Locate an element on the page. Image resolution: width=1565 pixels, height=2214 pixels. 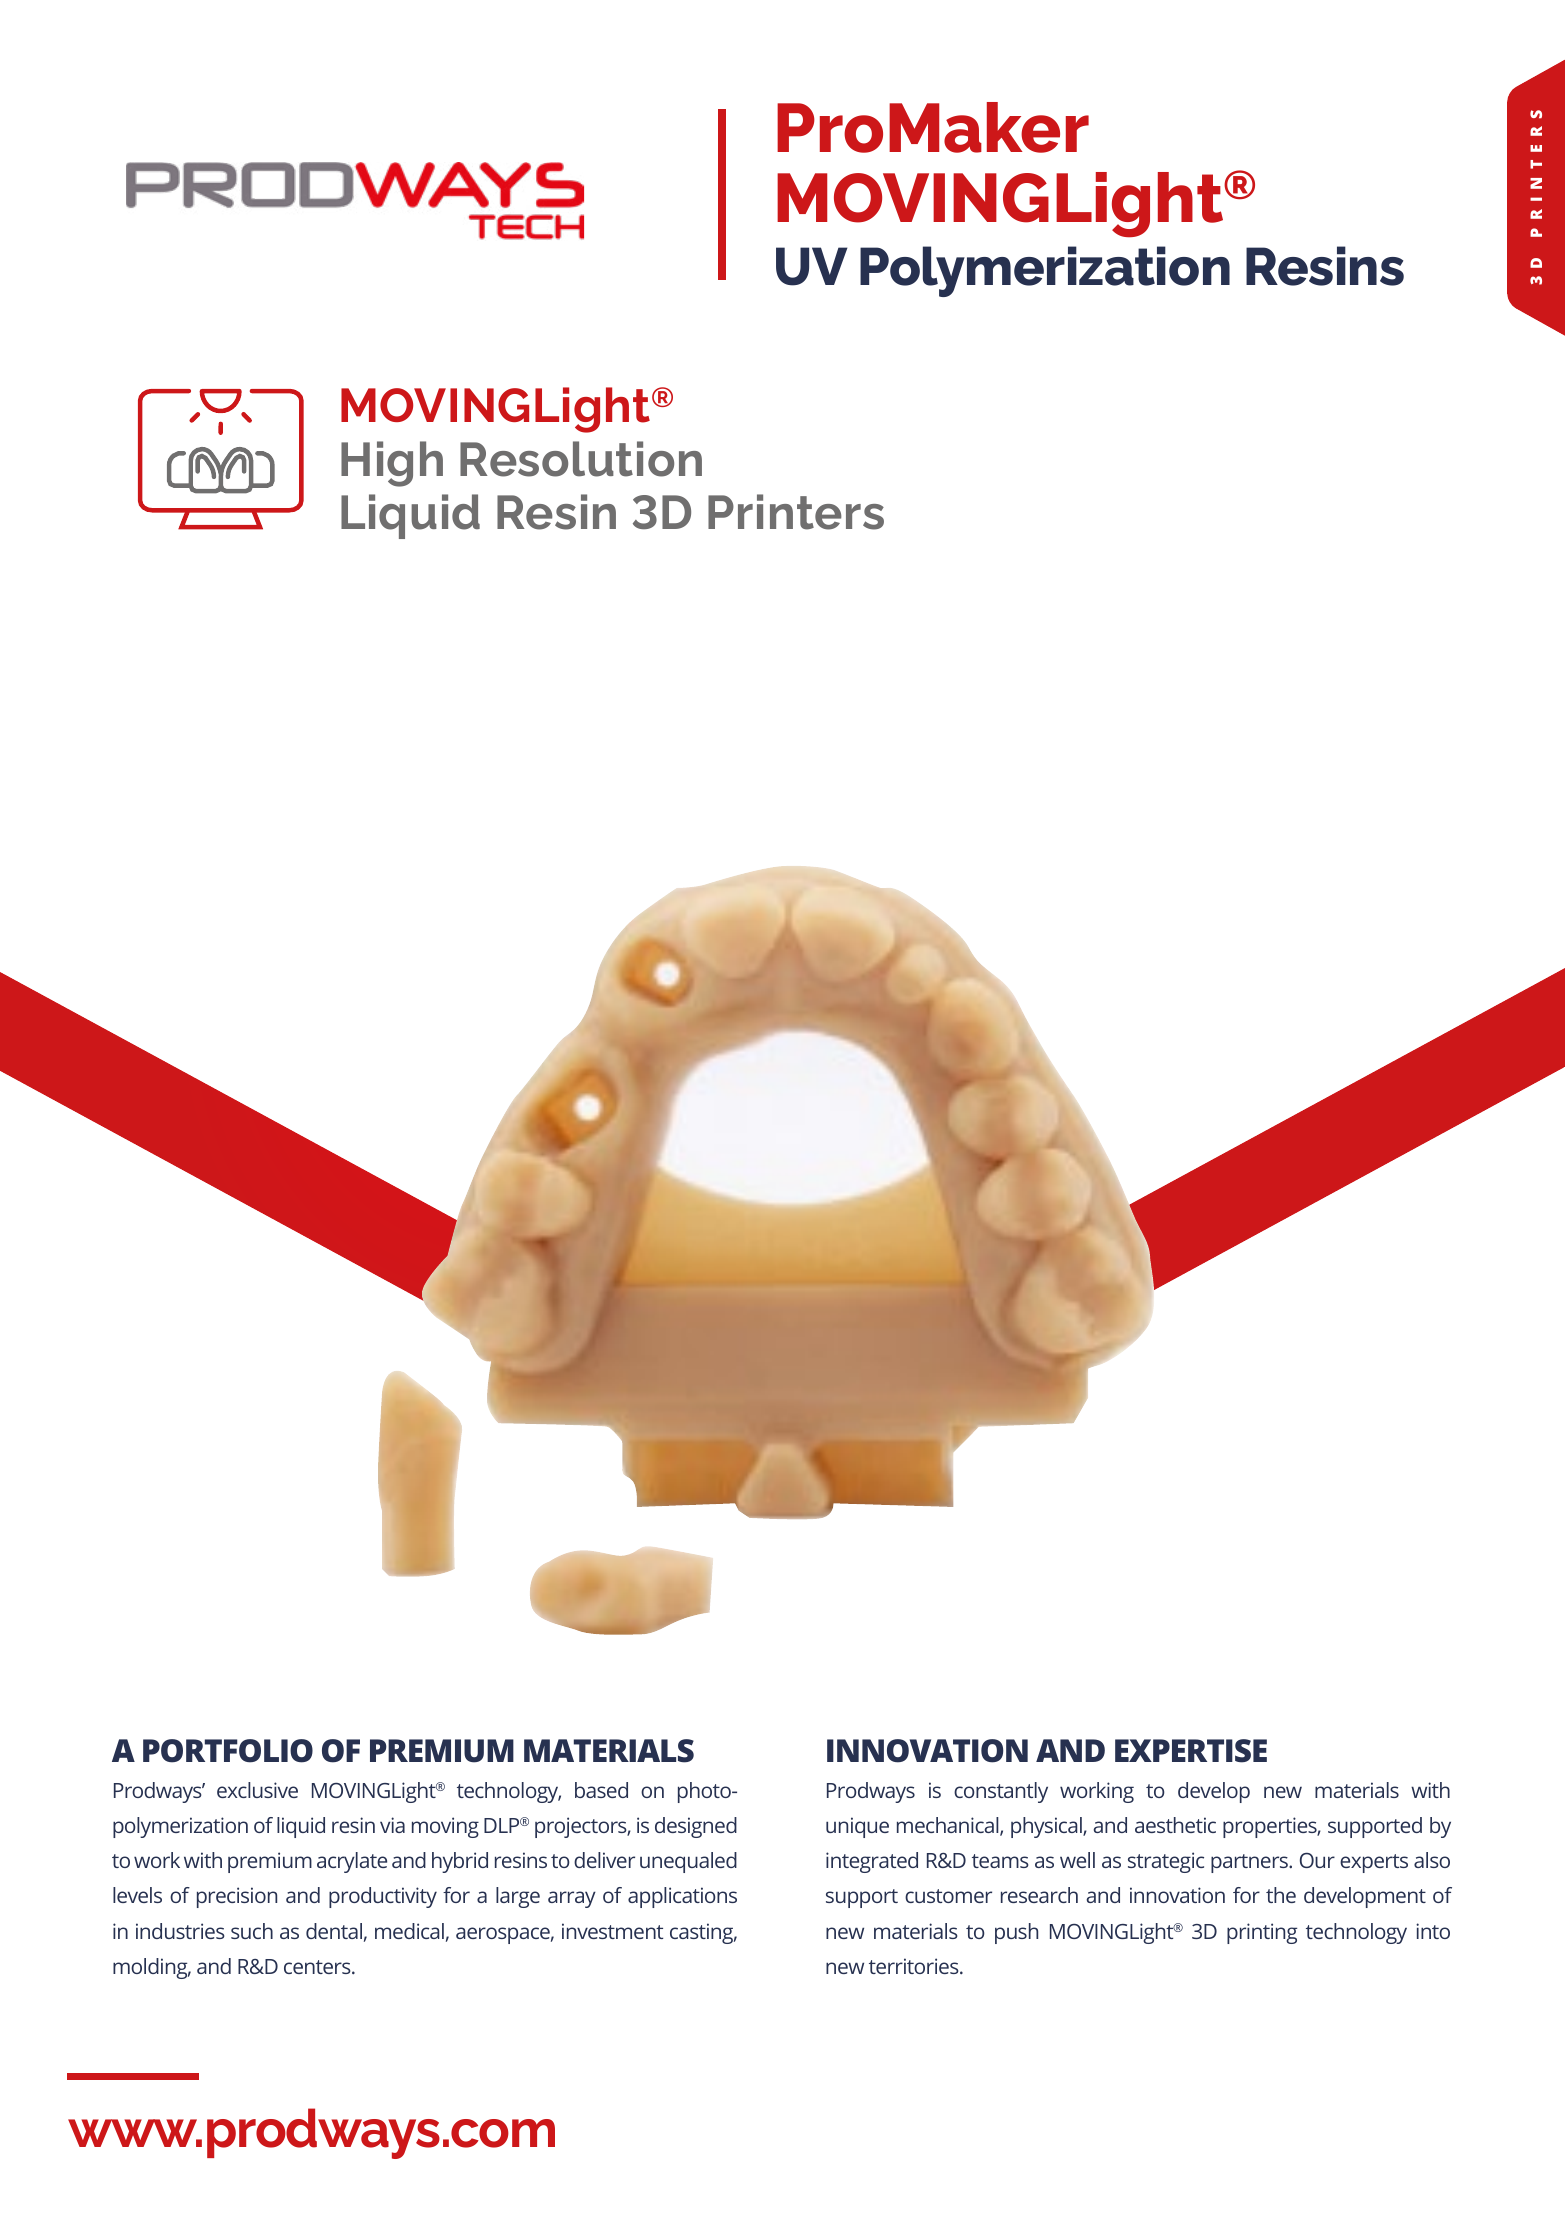
applications is located at coordinates (682, 1897).
